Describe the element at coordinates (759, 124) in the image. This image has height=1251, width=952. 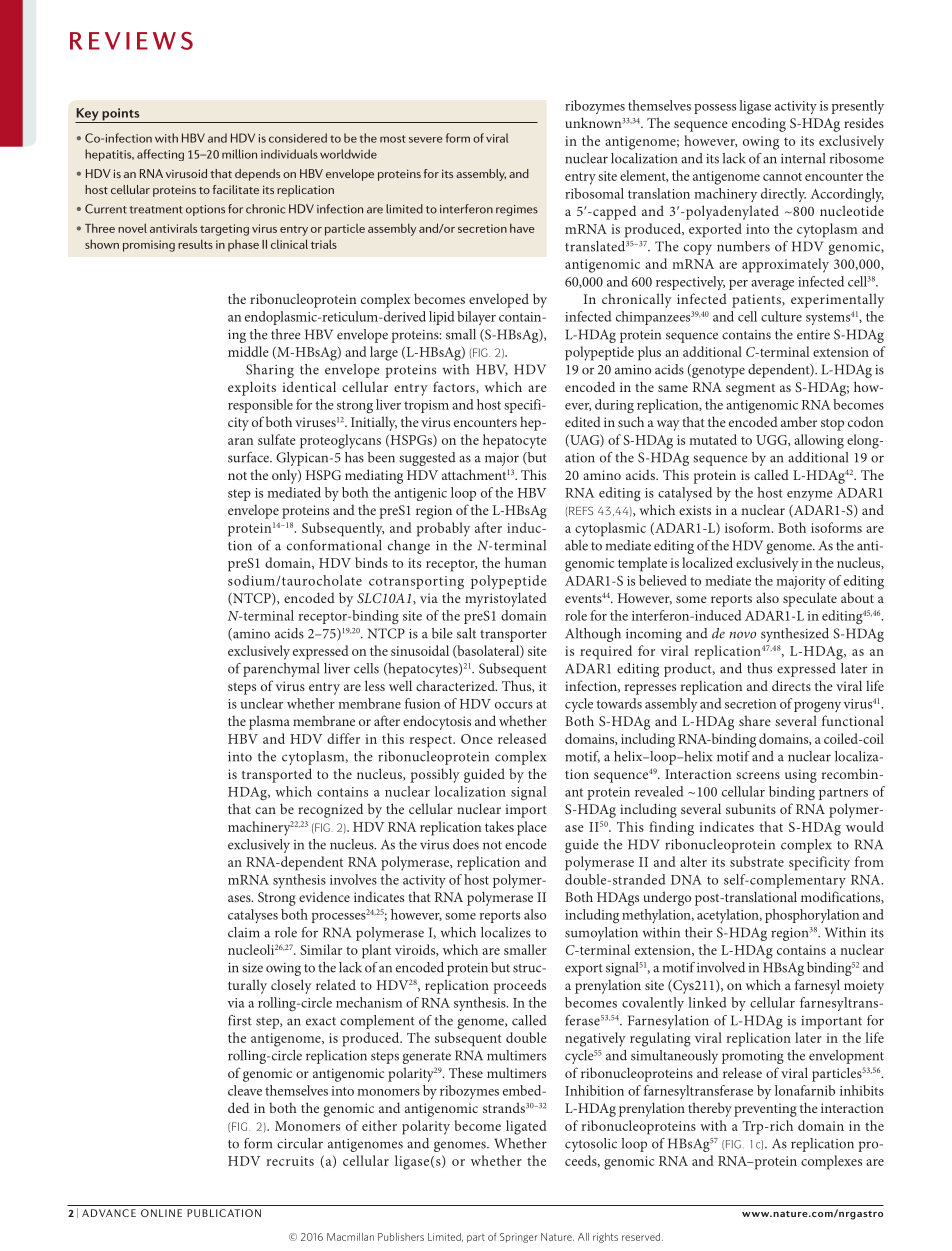
I see `encoding` at that location.
